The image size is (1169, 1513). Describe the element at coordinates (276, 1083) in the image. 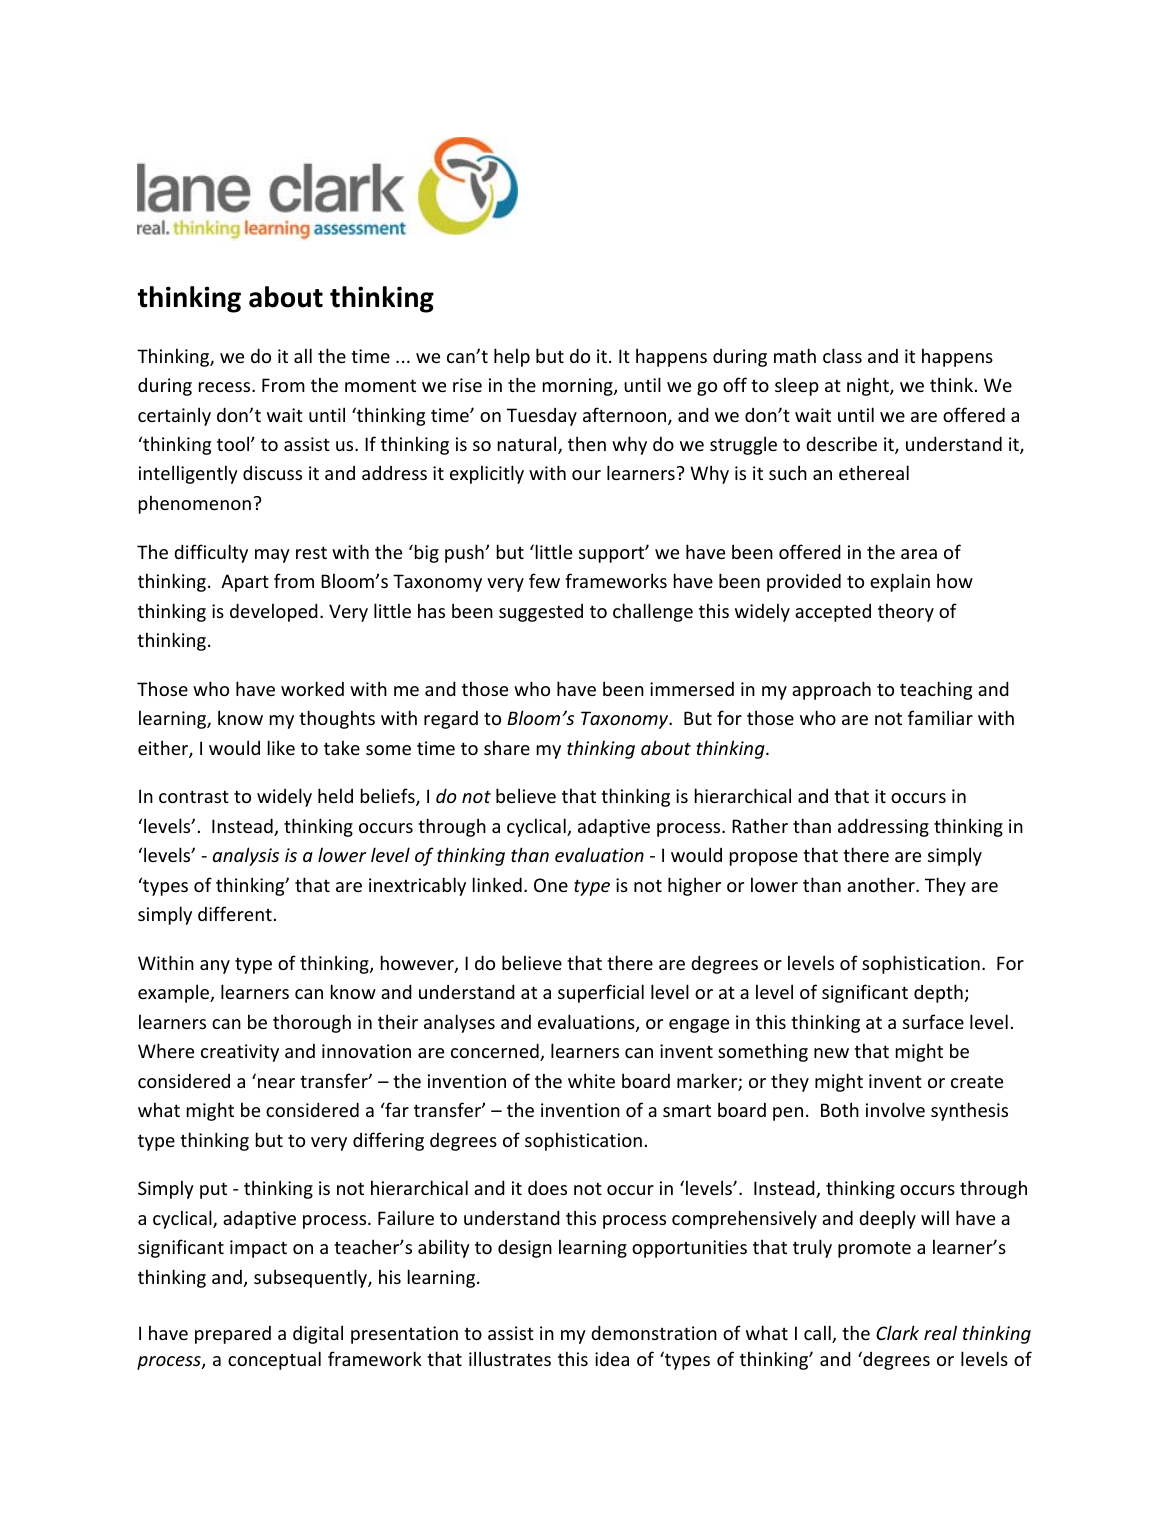

I see `near` at that location.
